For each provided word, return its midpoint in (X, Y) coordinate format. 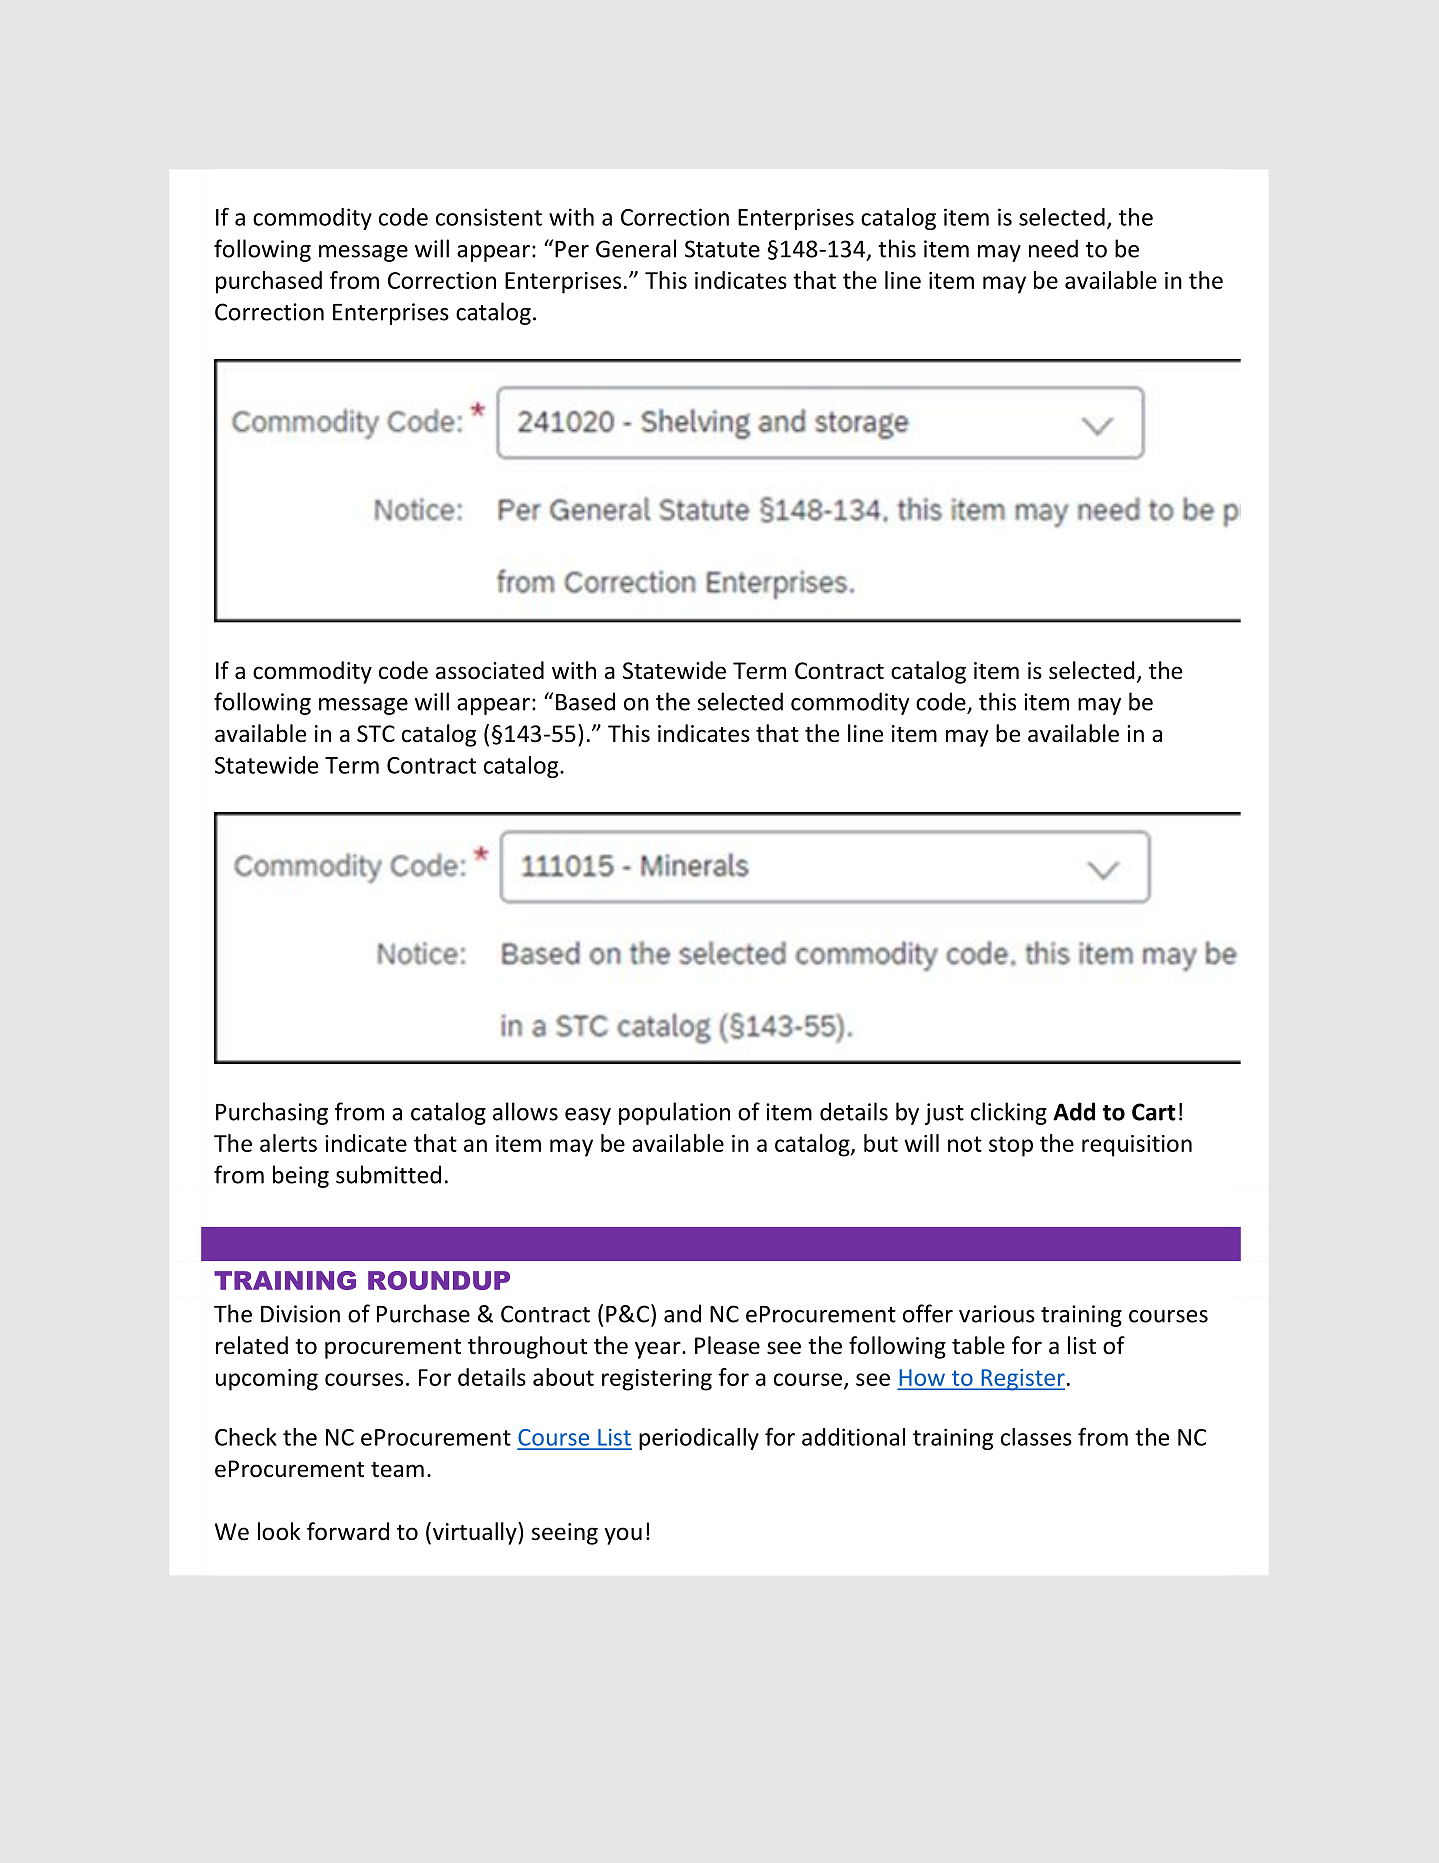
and (682, 1313)
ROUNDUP (439, 1280)
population (674, 1113)
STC (376, 734)
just (944, 1114)
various (997, 1314)
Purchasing (272, 1113)
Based (585, 701)
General (636, 248)
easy (588, 1116)
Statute (722, 249)
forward (348, 1531)
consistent (489, 217)
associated (490, 670)
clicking (1009, 1113)
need (1053, 248)
